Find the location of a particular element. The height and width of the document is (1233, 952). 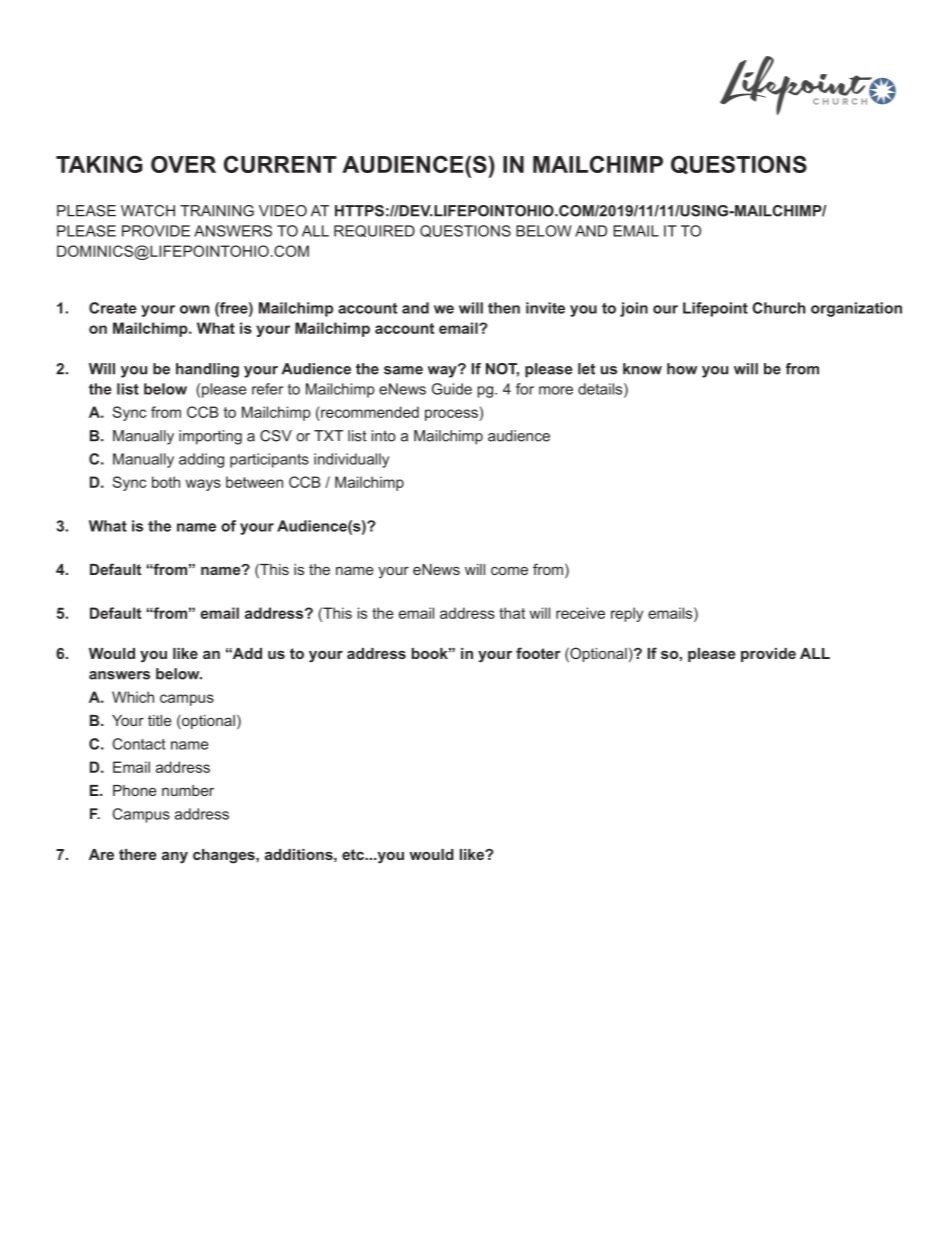

receive is located at coordinates (580, 613).
